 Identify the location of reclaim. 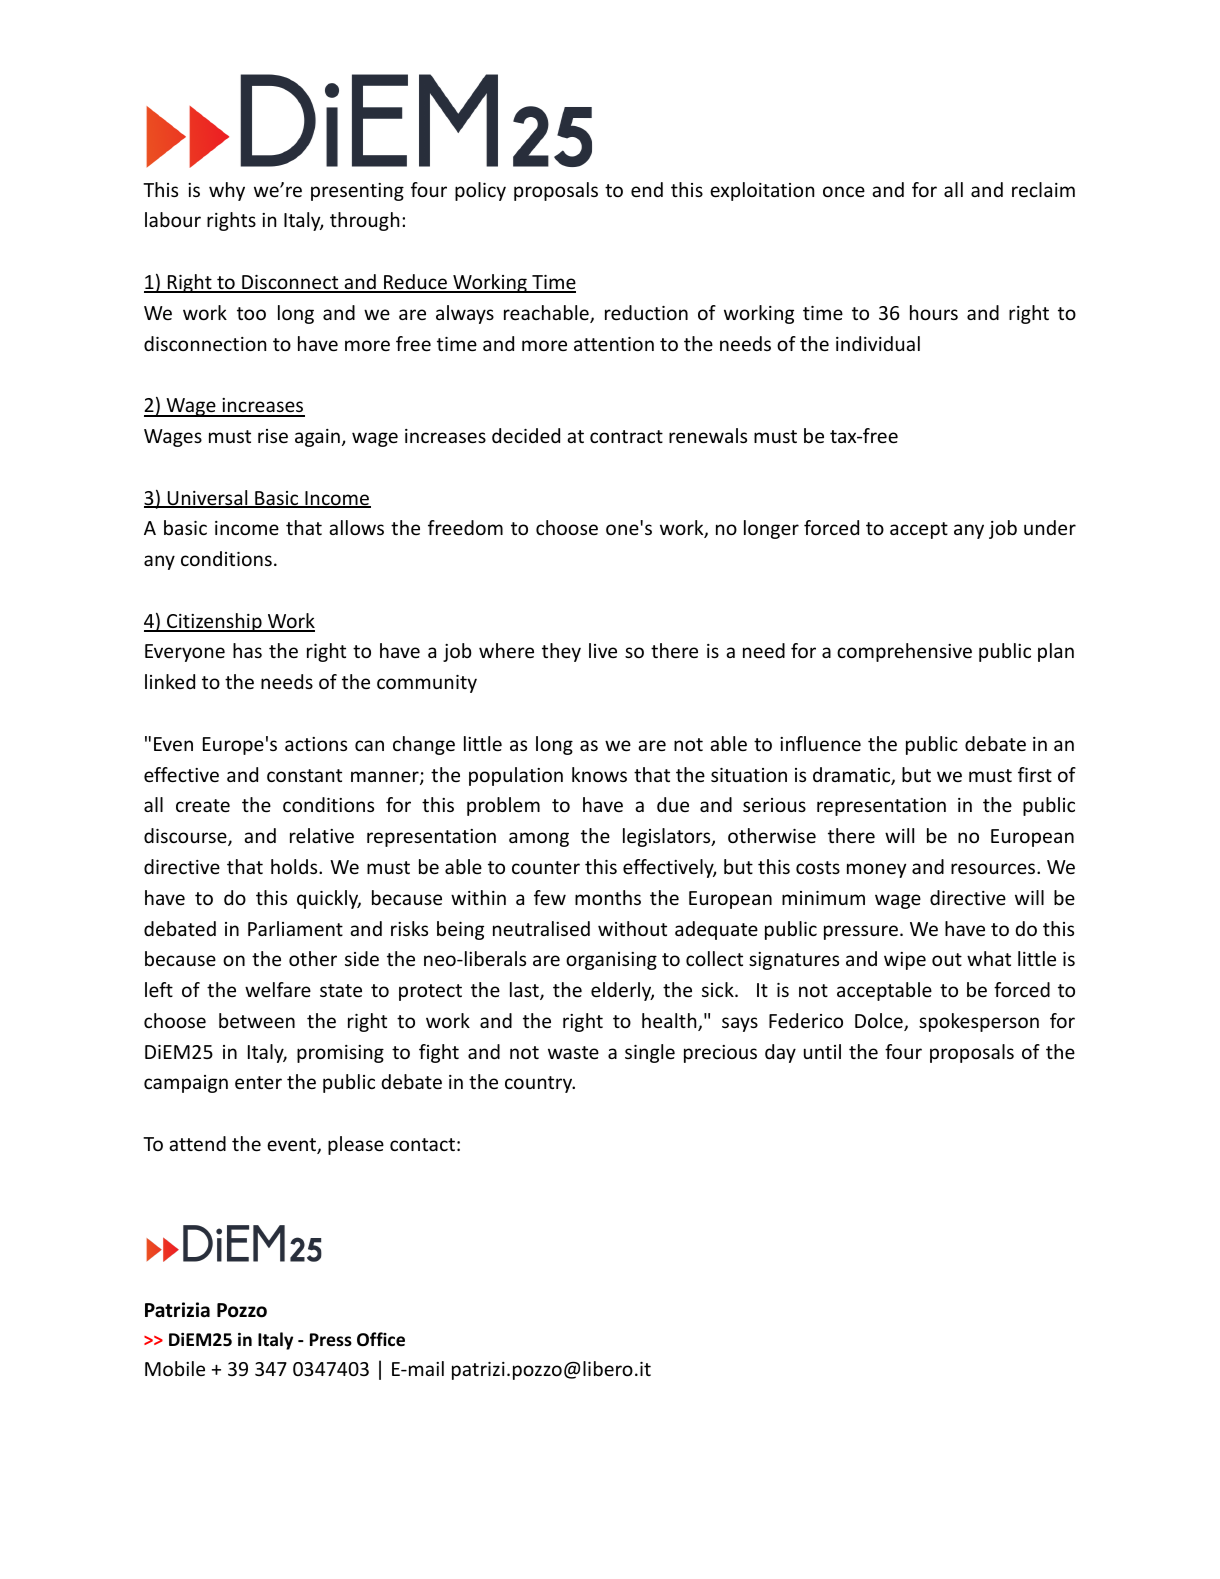
(1043, 189).
